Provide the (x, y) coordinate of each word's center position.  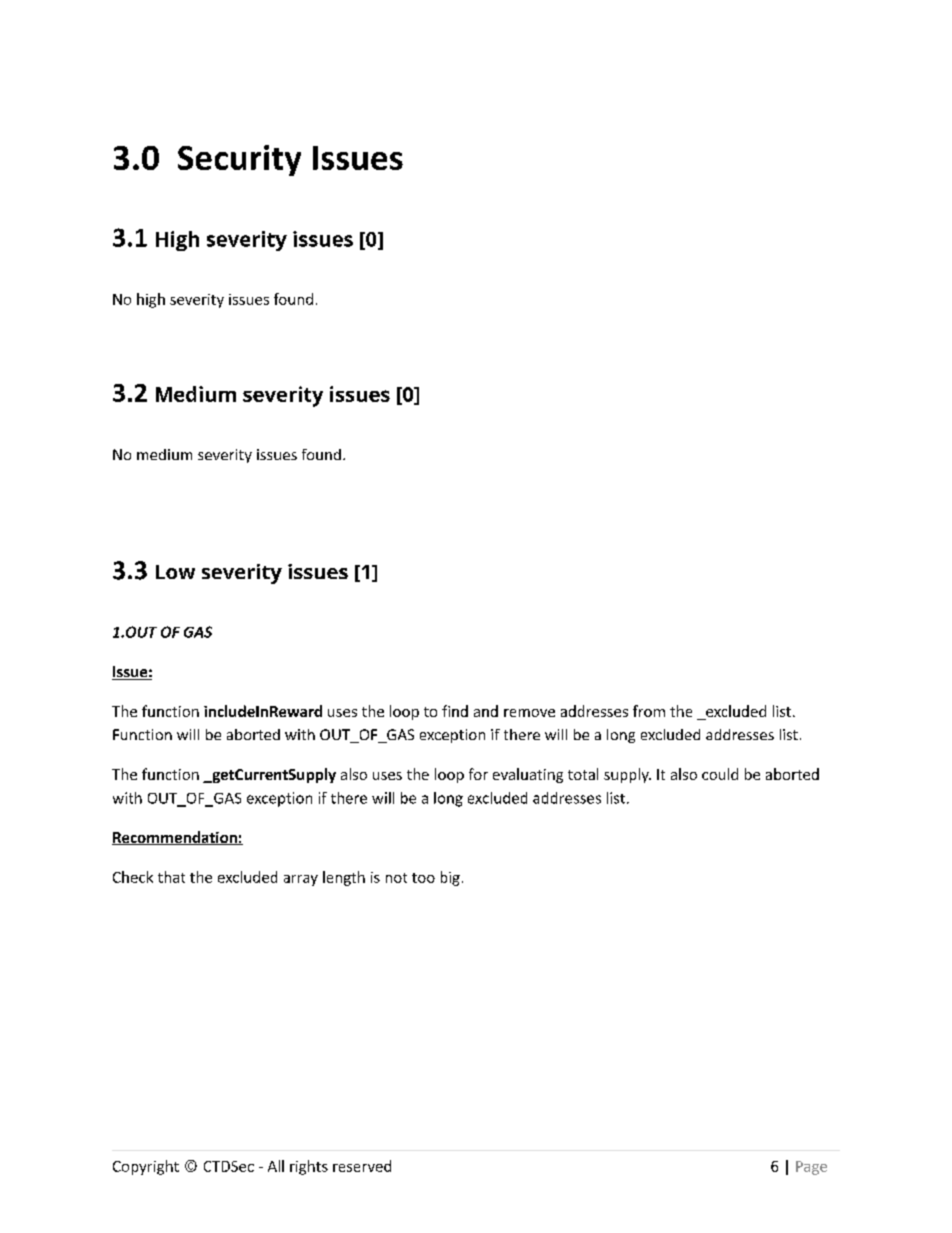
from (649, 711)
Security (239, 160)
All (276, 1166)
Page (811, 1168)
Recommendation (175, 838)
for (478, 774)
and (486, 711)
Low (175, 572)
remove (529, 713)
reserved (362, 1166)
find (455, 711)
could (720, 774)
